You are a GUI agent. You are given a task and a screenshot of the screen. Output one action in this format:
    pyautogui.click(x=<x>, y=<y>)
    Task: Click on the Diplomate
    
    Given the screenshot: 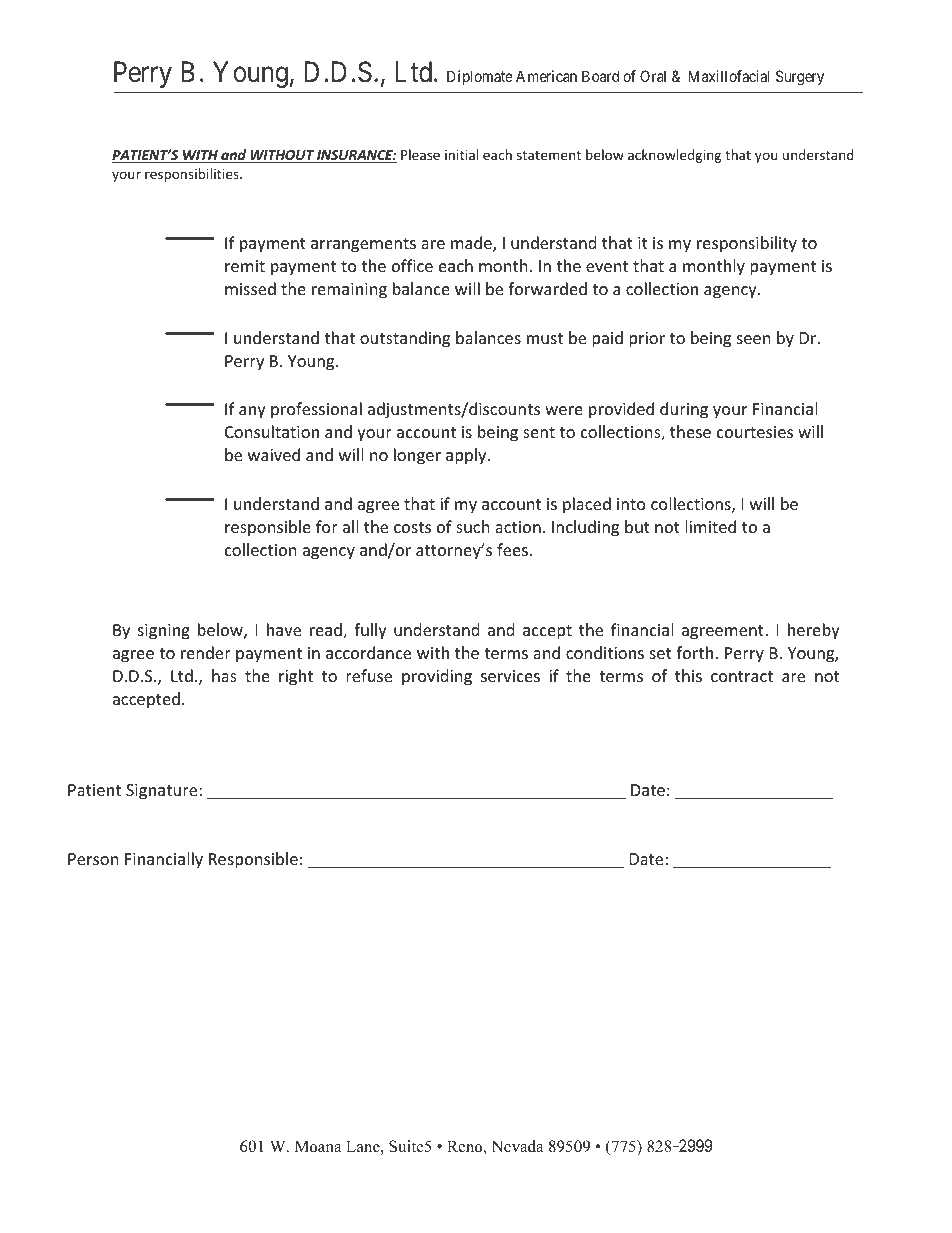 What is the action you would take?
    pyautogui.click(x=480, y=77)
